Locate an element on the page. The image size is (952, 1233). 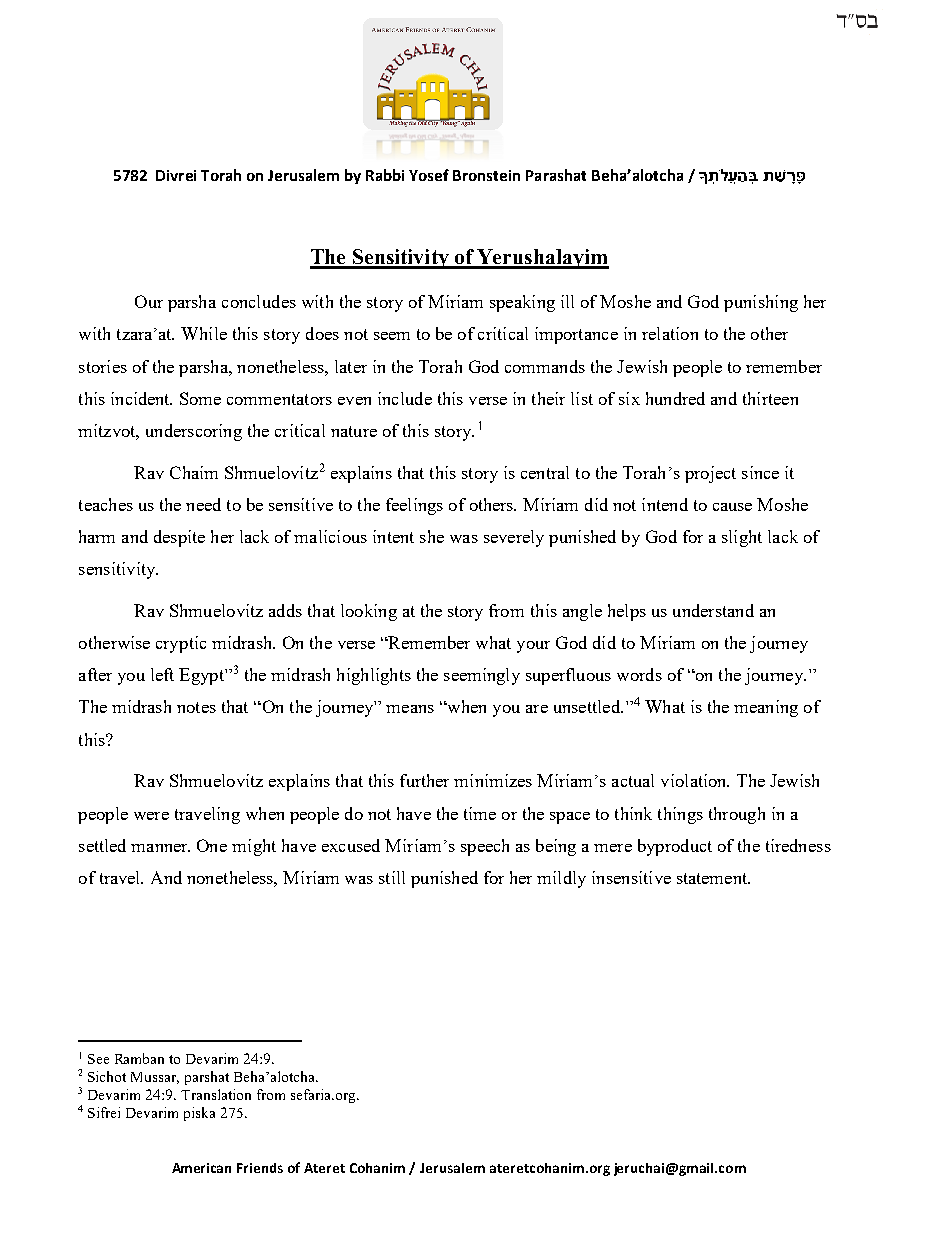
left is located at coordinates (162, 674).
